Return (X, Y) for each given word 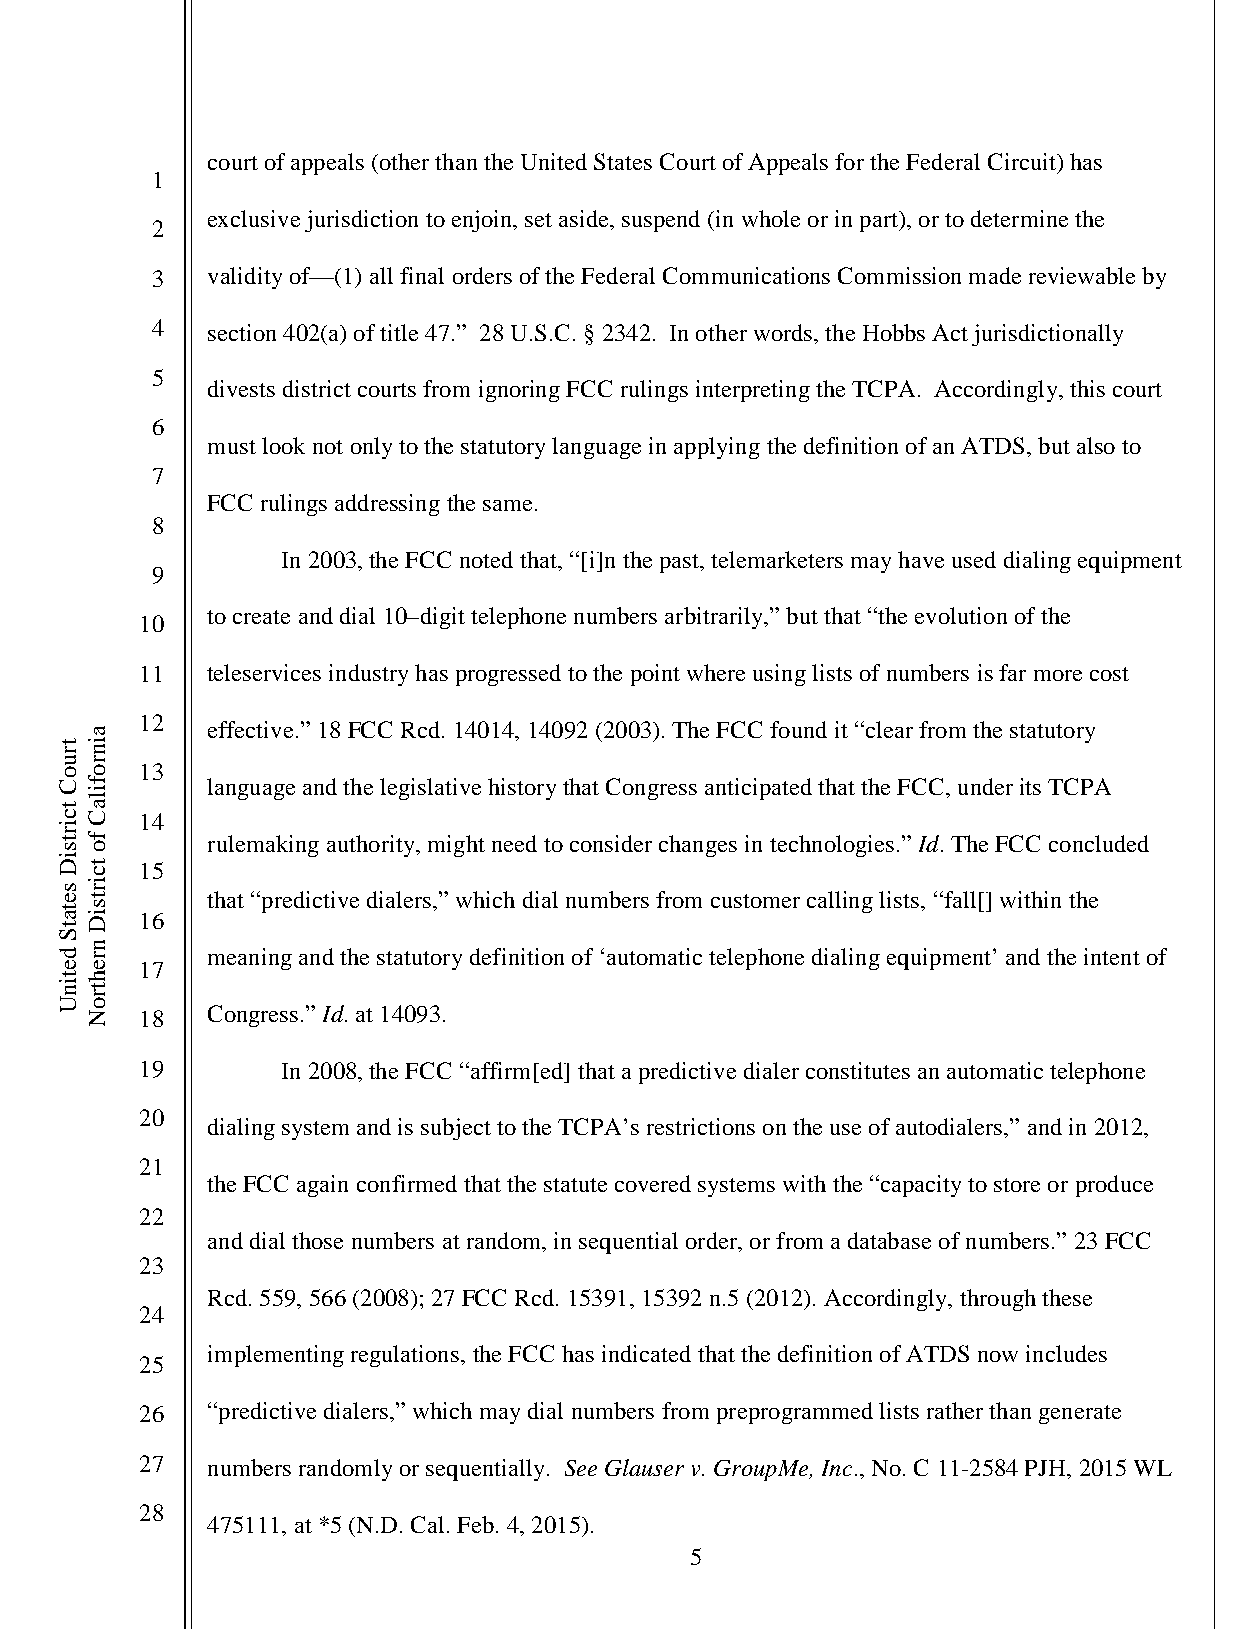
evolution (961, 615)
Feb (475, 1524)
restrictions (701, 1126)
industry (368, 675)
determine (1019, 218)
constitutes (858, 1070)
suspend (661, 221)
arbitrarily (715, 618)
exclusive (254, 218)
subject (456, 1129)
